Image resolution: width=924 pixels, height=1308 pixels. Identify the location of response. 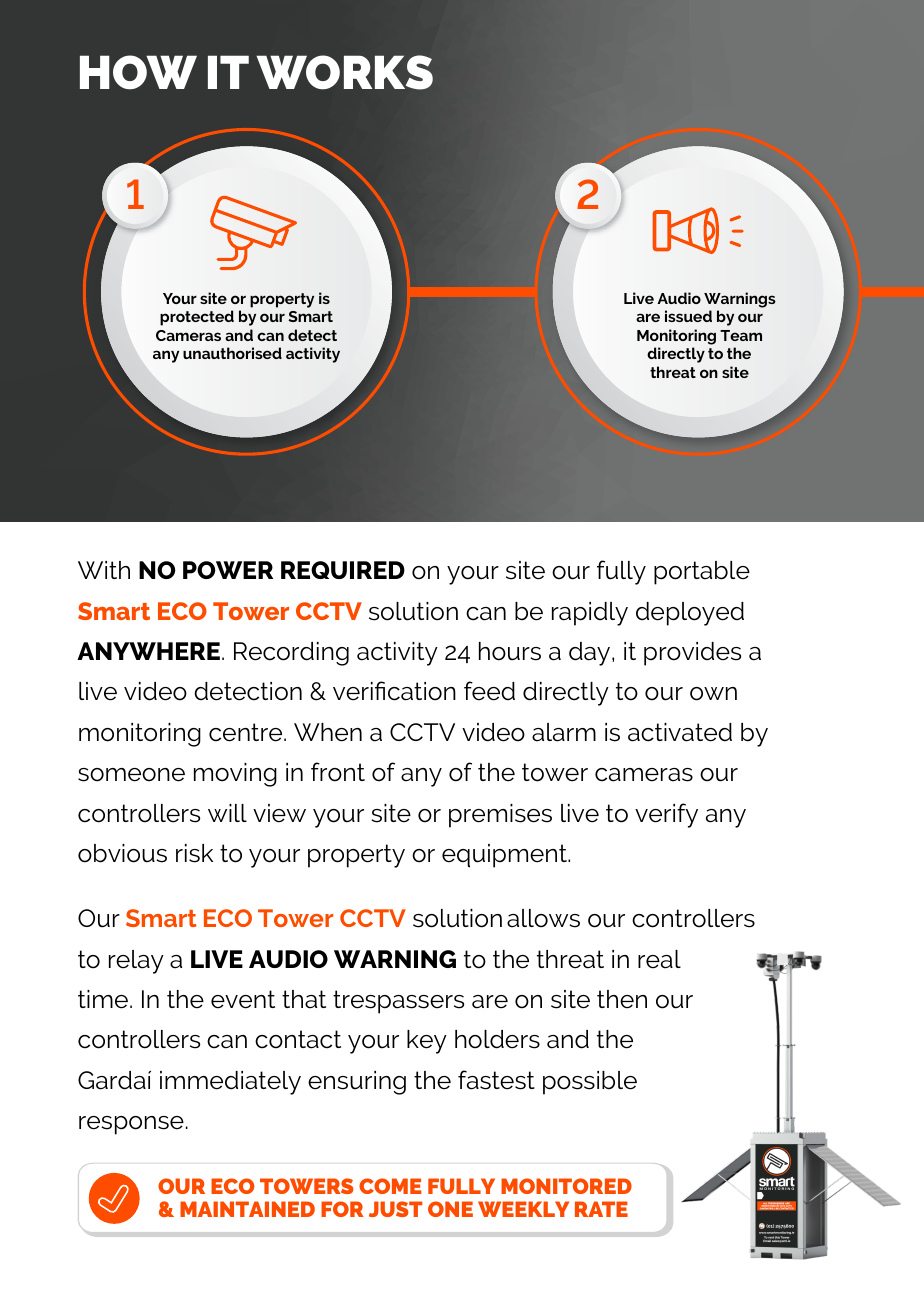
(131, 1125).
